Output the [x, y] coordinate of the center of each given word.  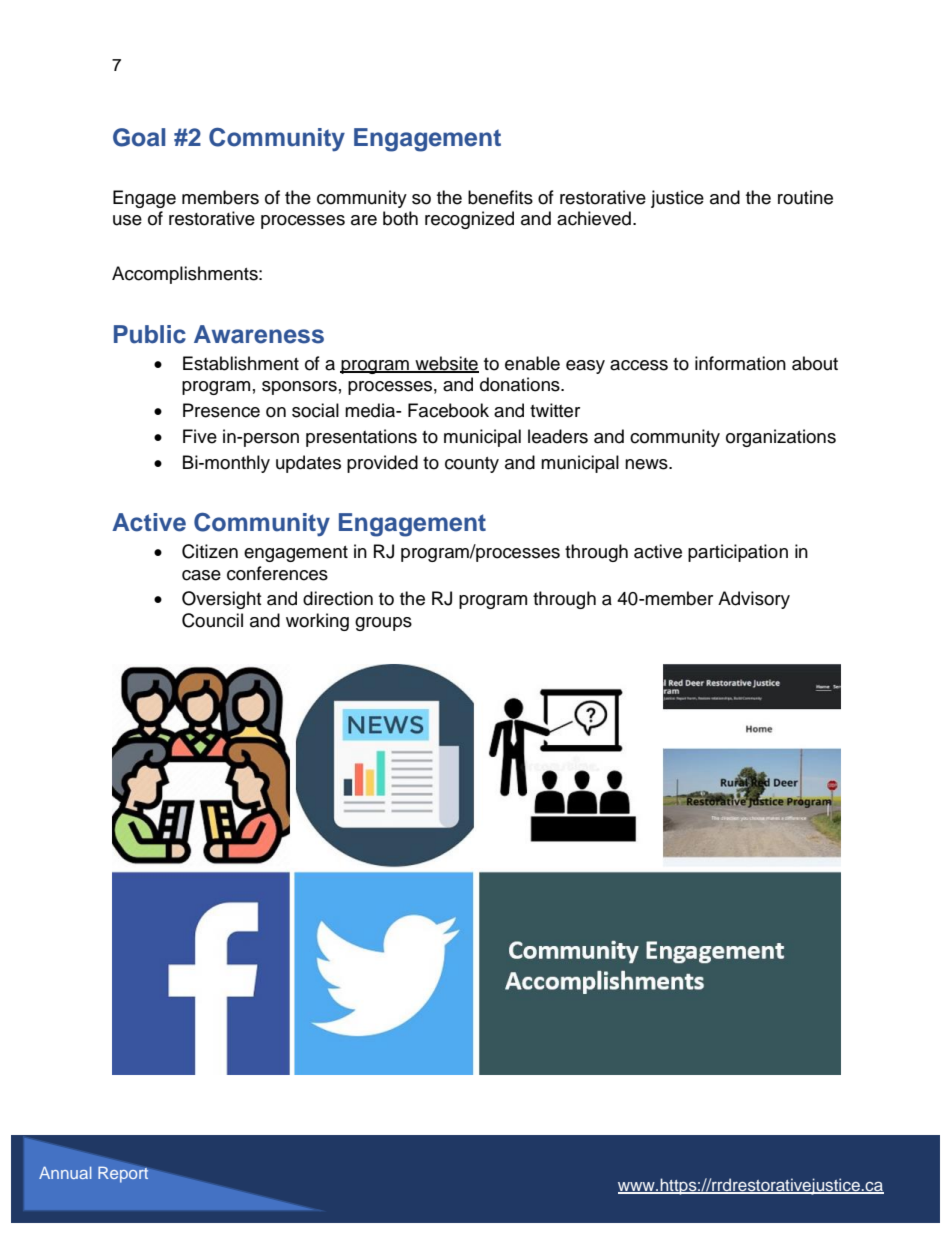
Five [200, 436]
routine [805, 197]
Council [212, 620]
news [647, 464]
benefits [500, 197]
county [472, 465]
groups [383, 624]
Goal [139, 137]
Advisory [754, 600]
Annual [65, 1173]
